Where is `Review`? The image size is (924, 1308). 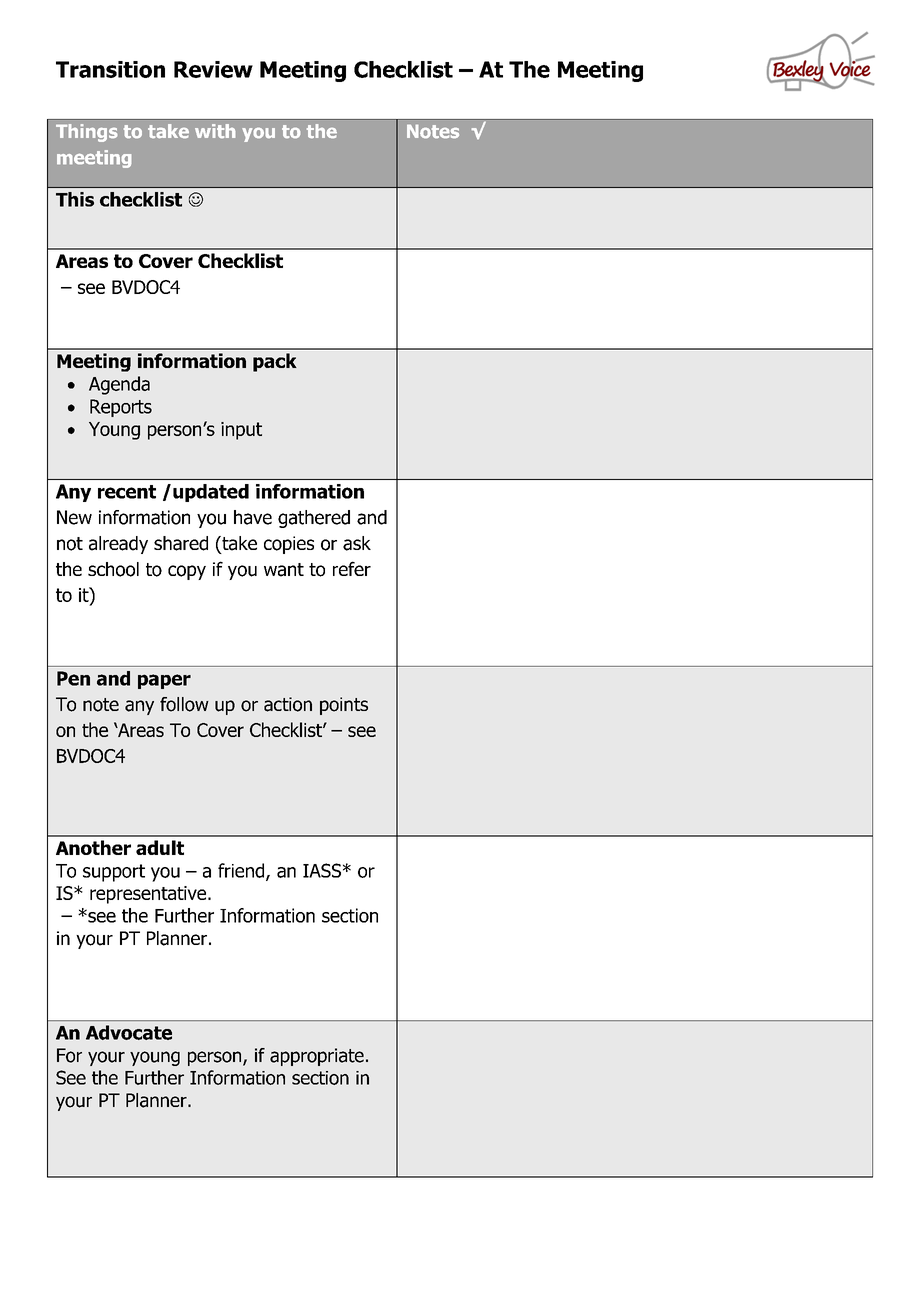
Review is located at coordinates (213, 69).
